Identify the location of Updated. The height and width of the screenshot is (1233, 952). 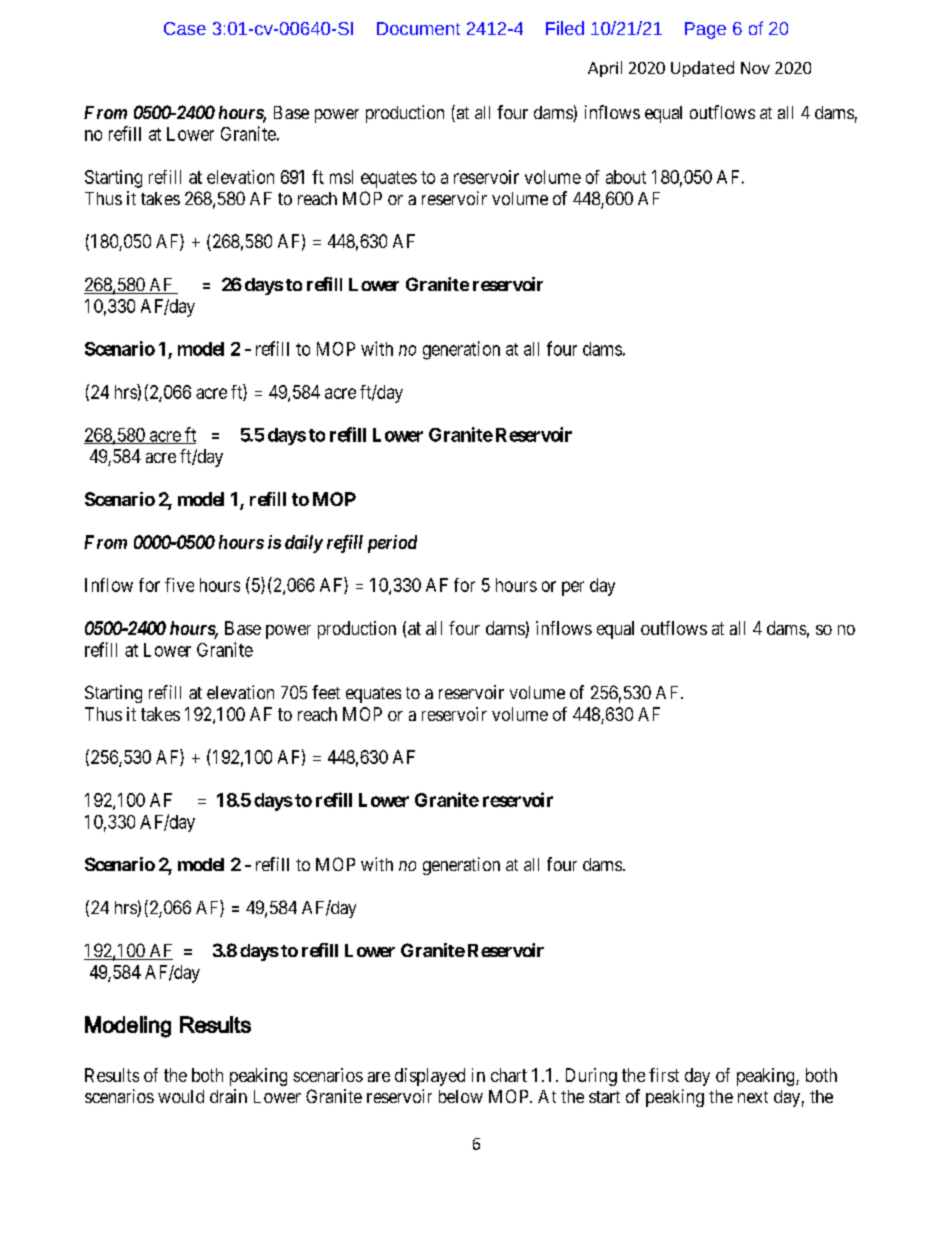
(702, 69).
